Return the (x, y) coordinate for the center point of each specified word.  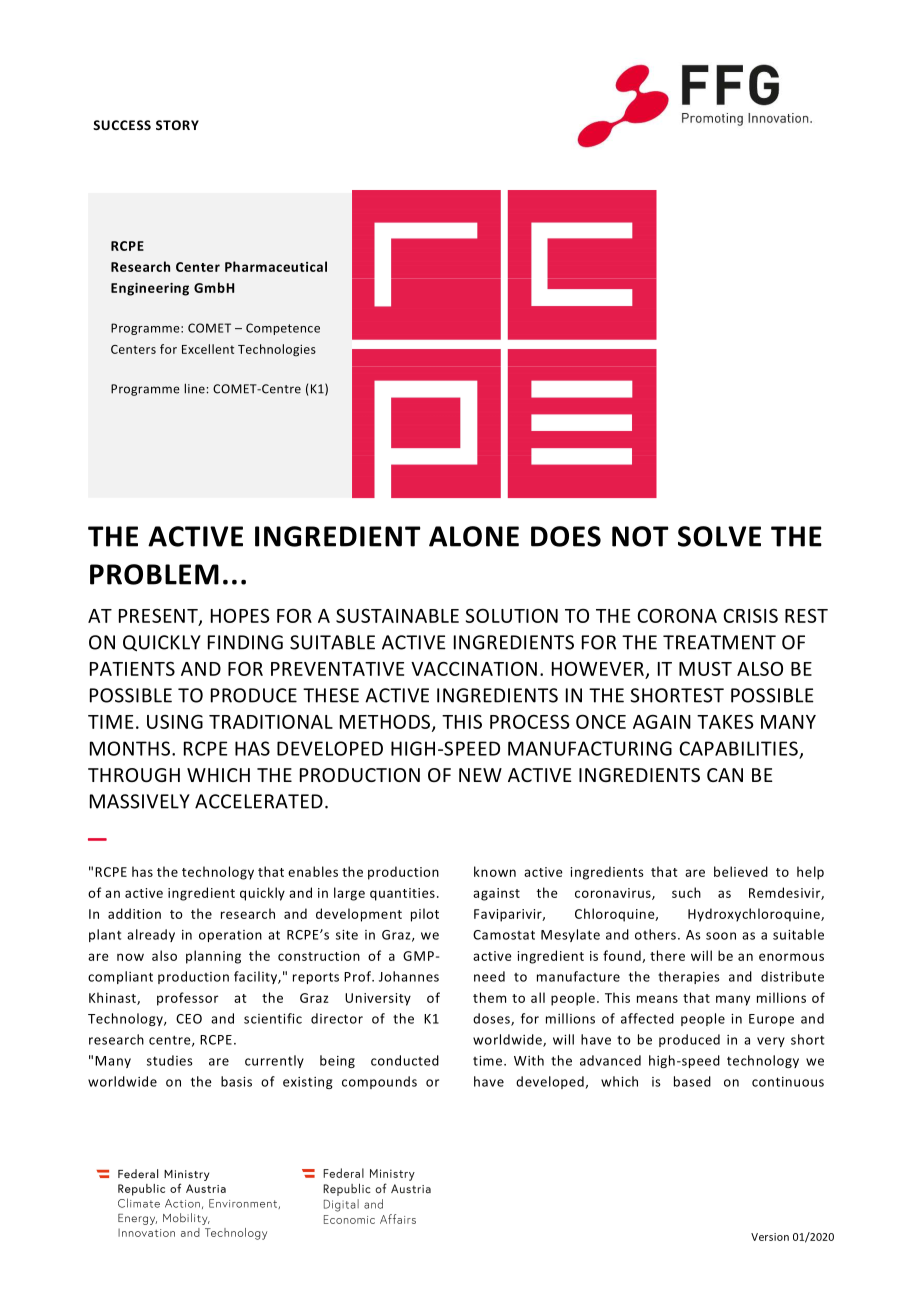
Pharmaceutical (276, 266)
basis (236, 1081)
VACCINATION (474, 668)
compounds (379, 1082)
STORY (177, 125)
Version (770, 1237)
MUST (705, 668)
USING (175, 721)
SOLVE (719, 536)
